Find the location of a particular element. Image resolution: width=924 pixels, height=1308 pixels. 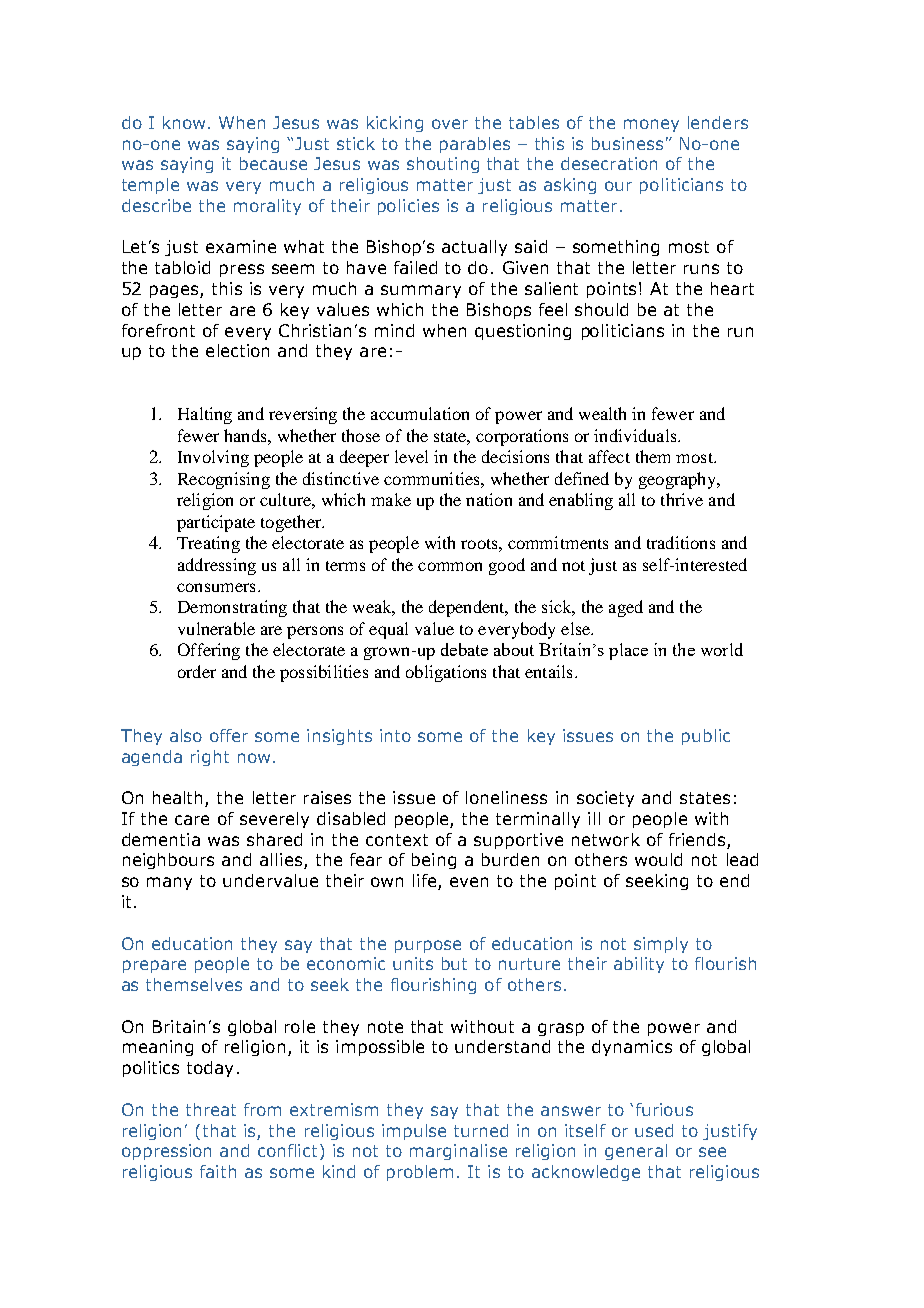

Recognising is located at coordinates (224, 480).
